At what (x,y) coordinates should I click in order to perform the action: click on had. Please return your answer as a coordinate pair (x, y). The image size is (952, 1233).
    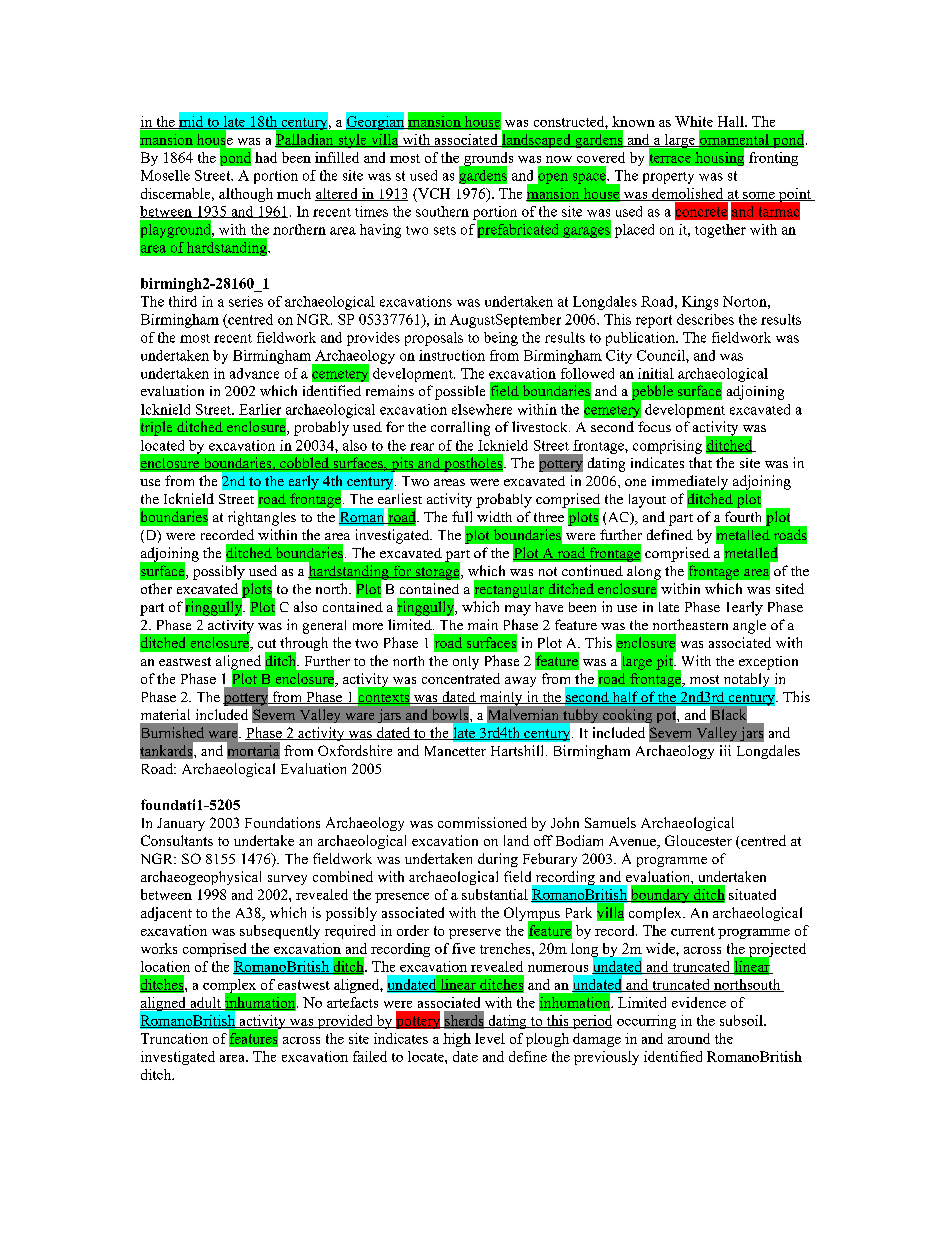
    Looking at the image, I should click on (266, 157).
